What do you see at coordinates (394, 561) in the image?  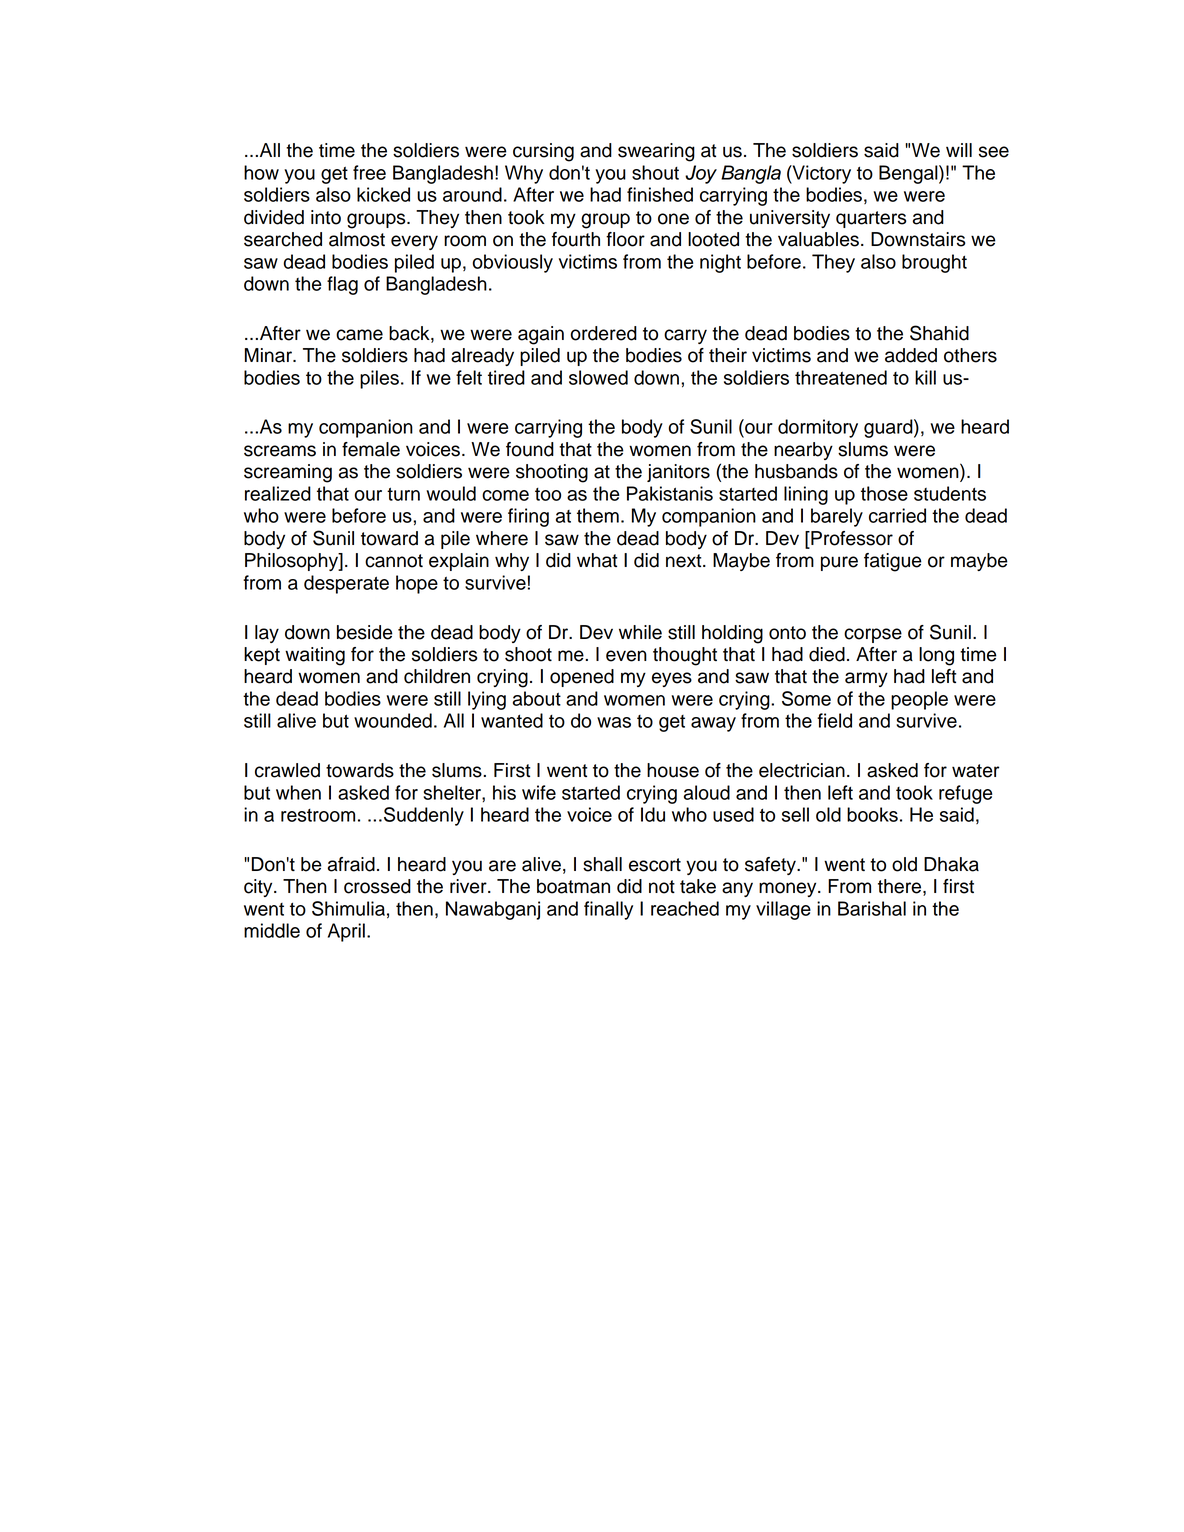 I see `cannot` at bounding box center [394, 561].
